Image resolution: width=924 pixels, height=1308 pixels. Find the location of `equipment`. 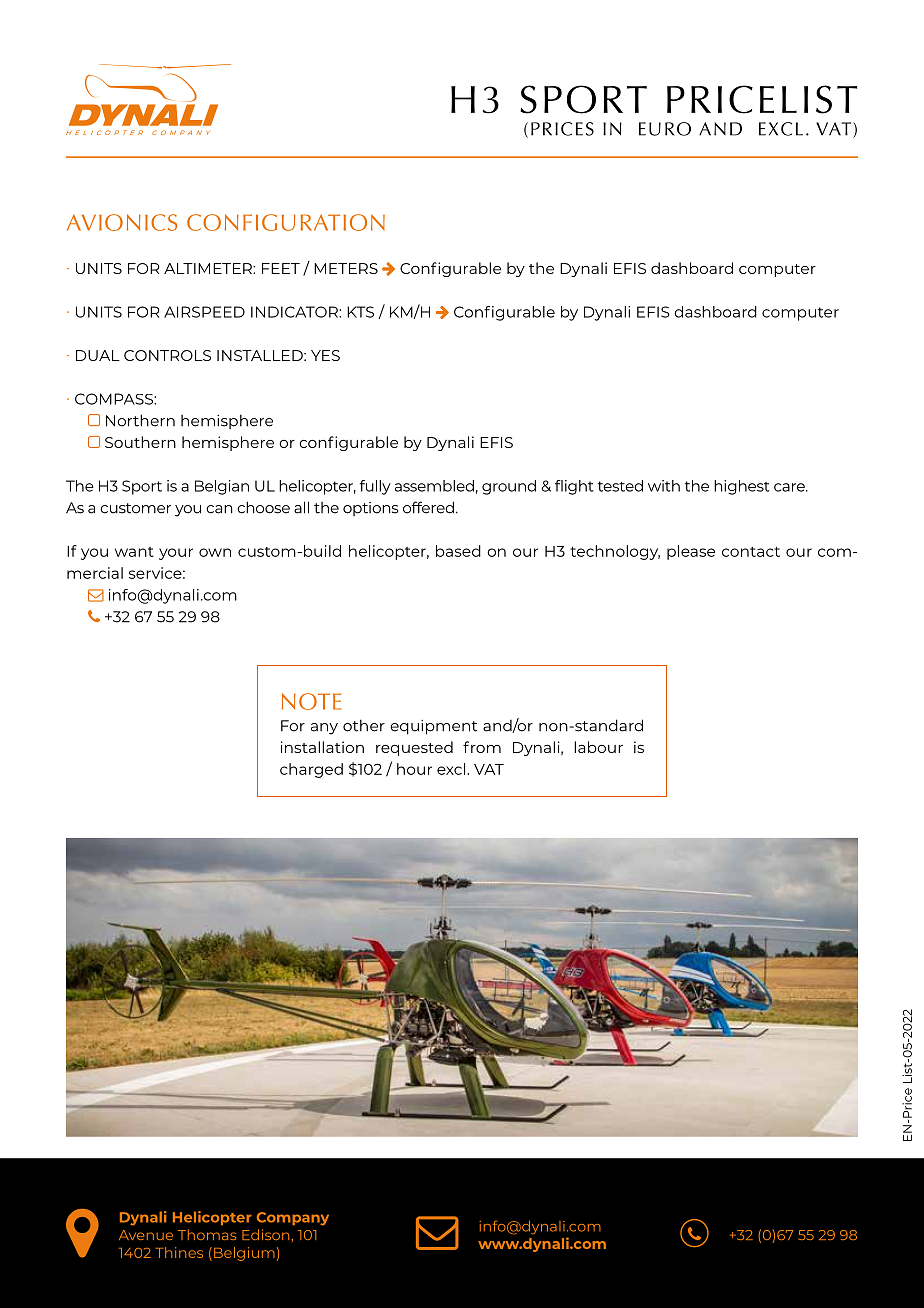

equipment is located at coordinates (433, 727).
